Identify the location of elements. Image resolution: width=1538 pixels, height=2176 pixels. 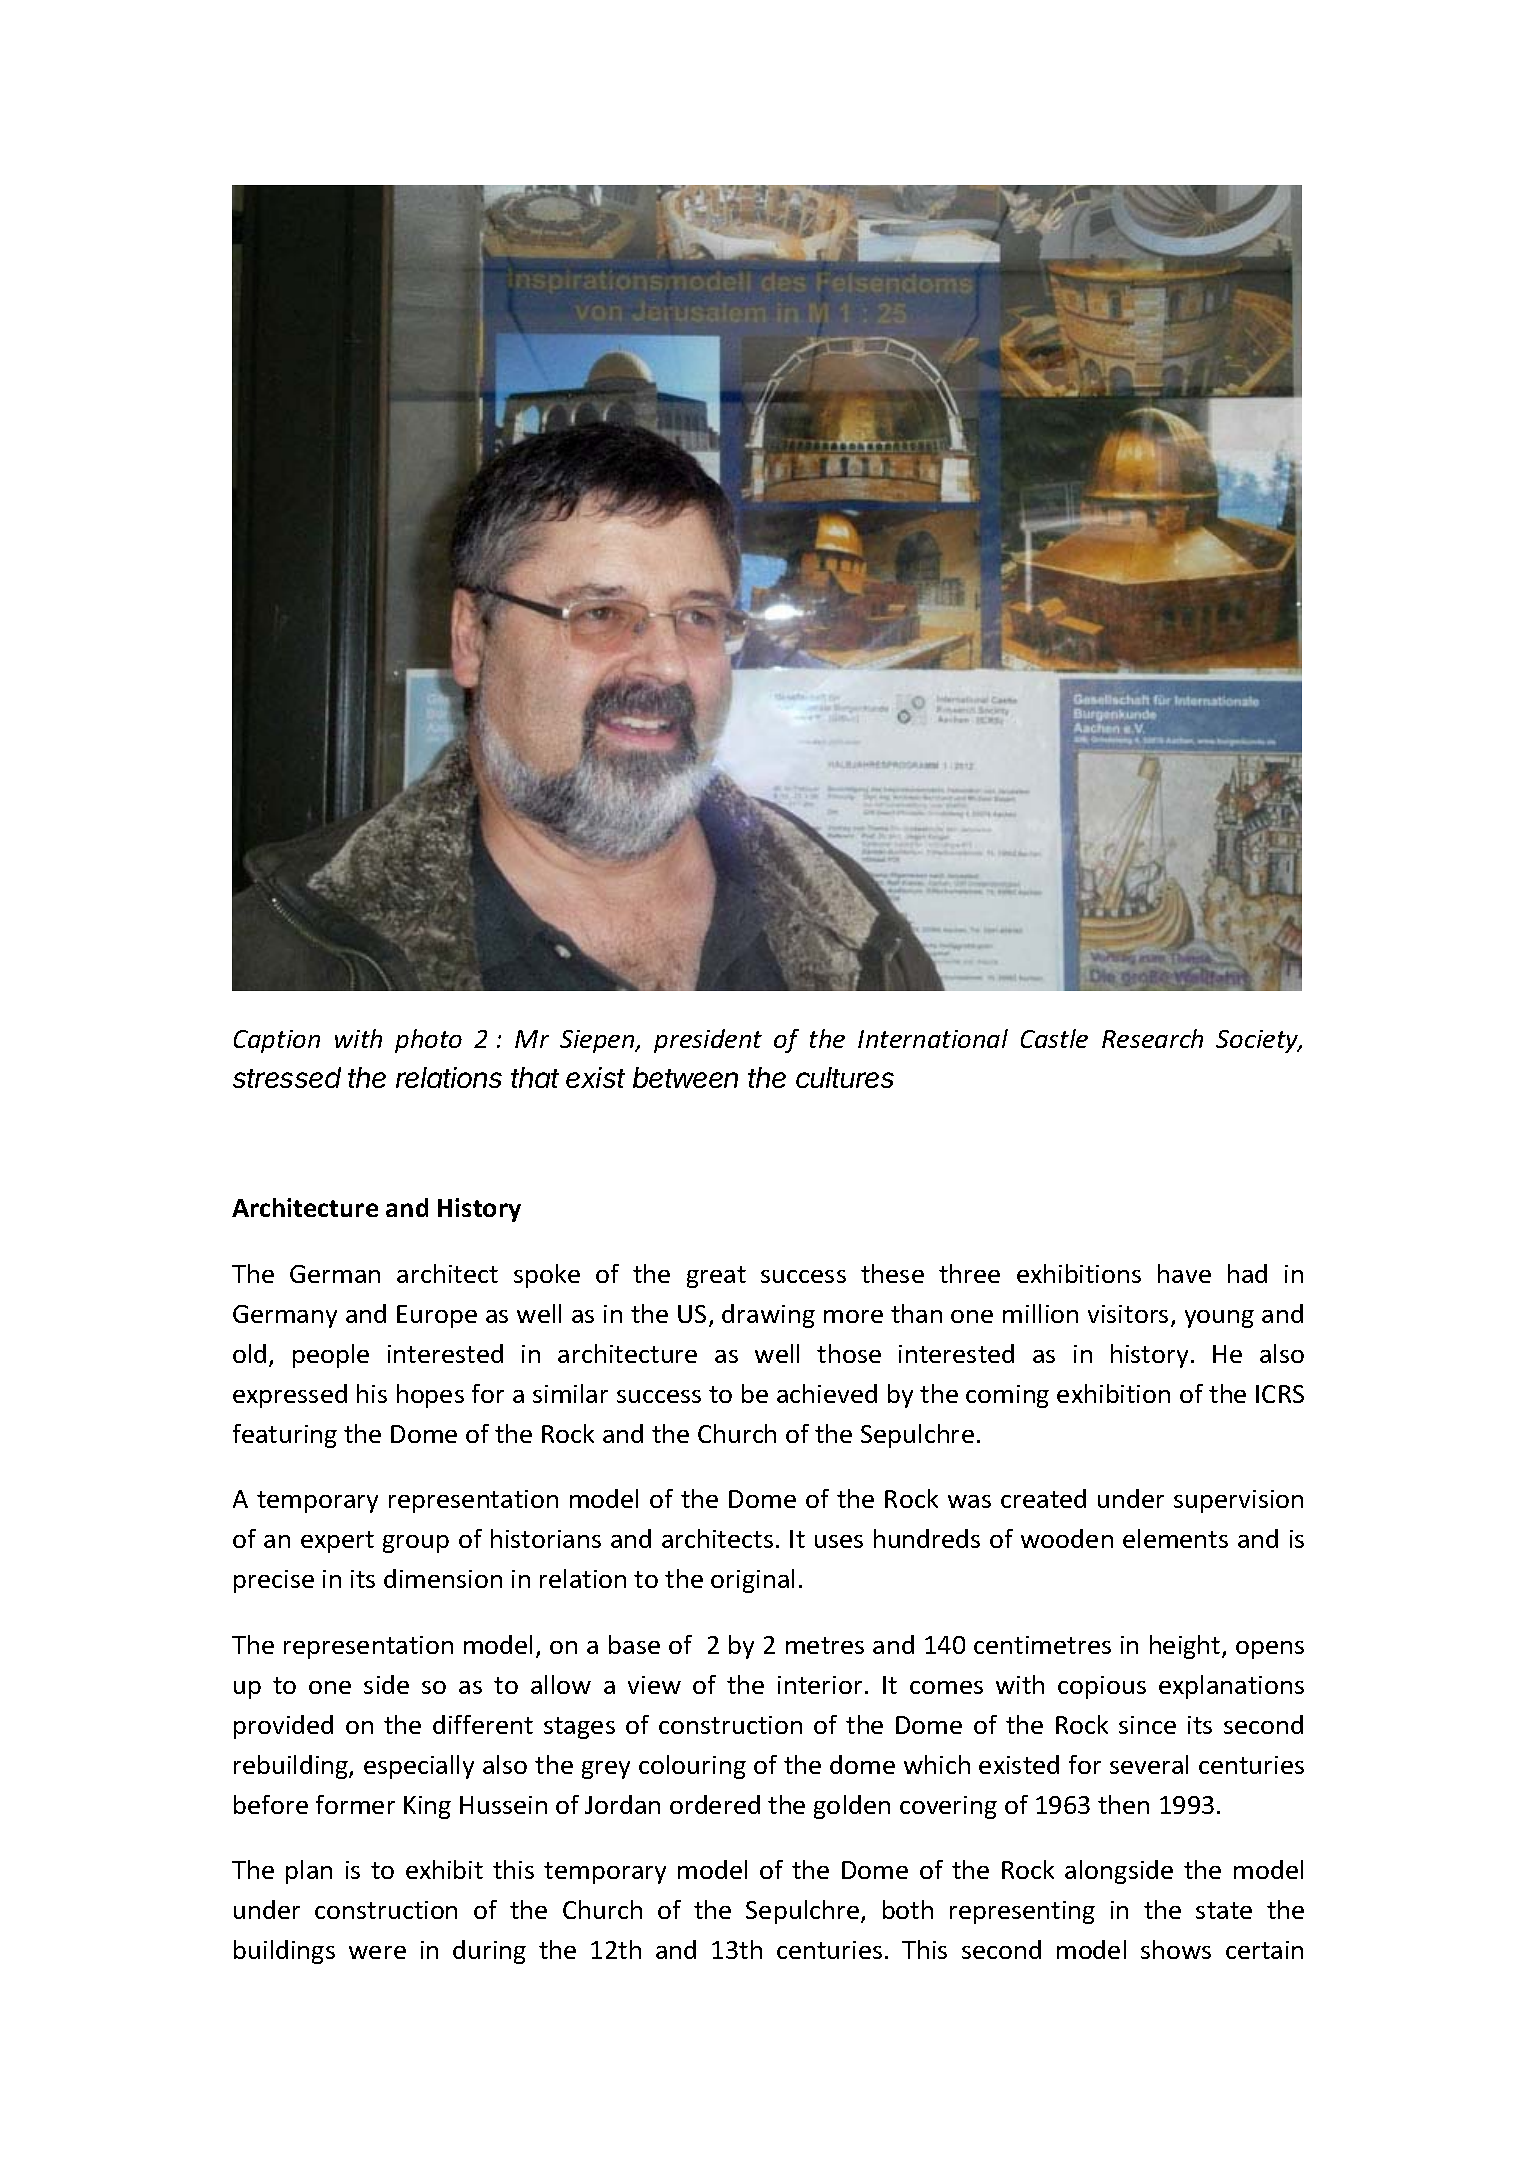
(1175, 1538).
